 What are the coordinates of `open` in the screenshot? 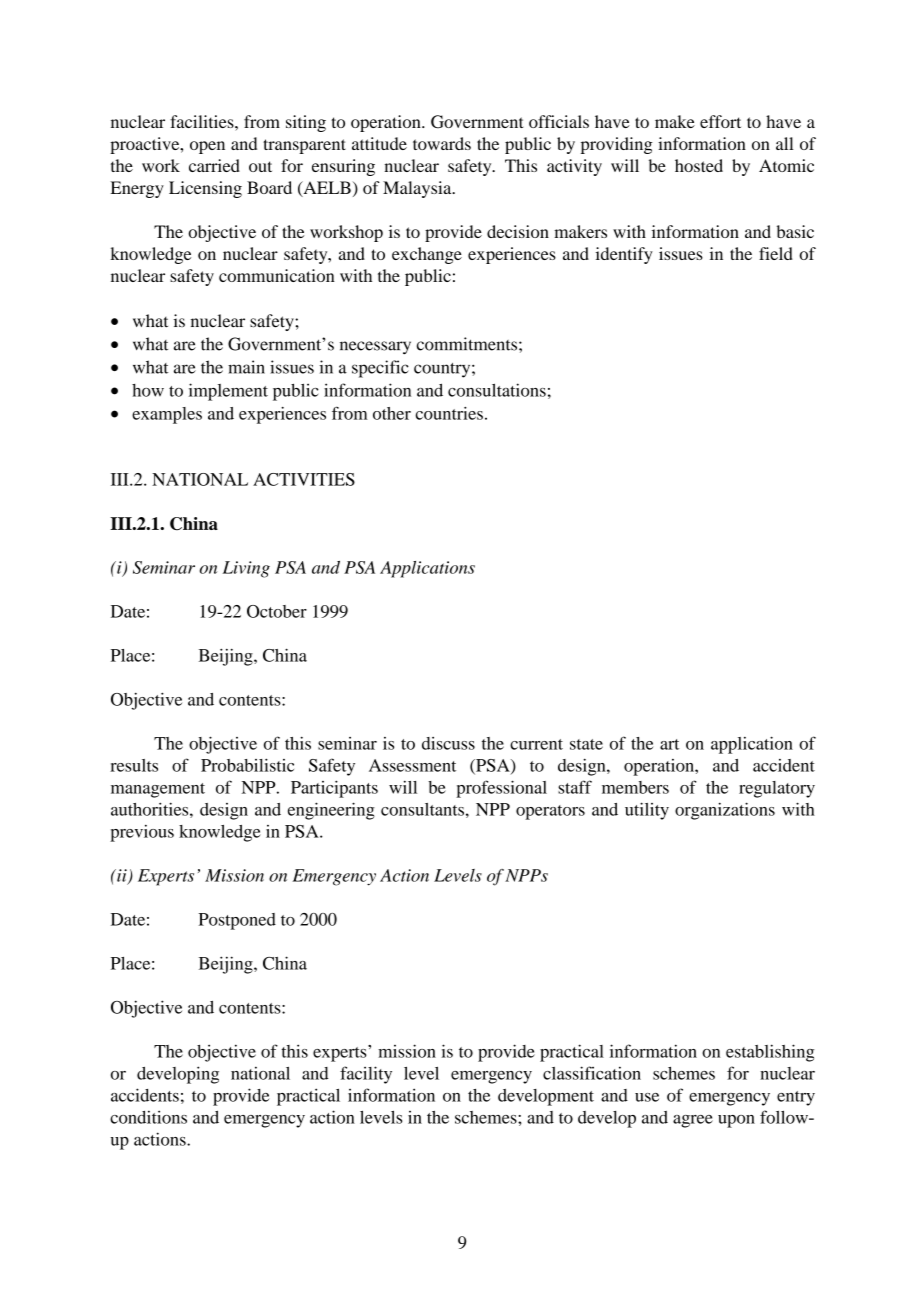 It's located at (207, 147).
